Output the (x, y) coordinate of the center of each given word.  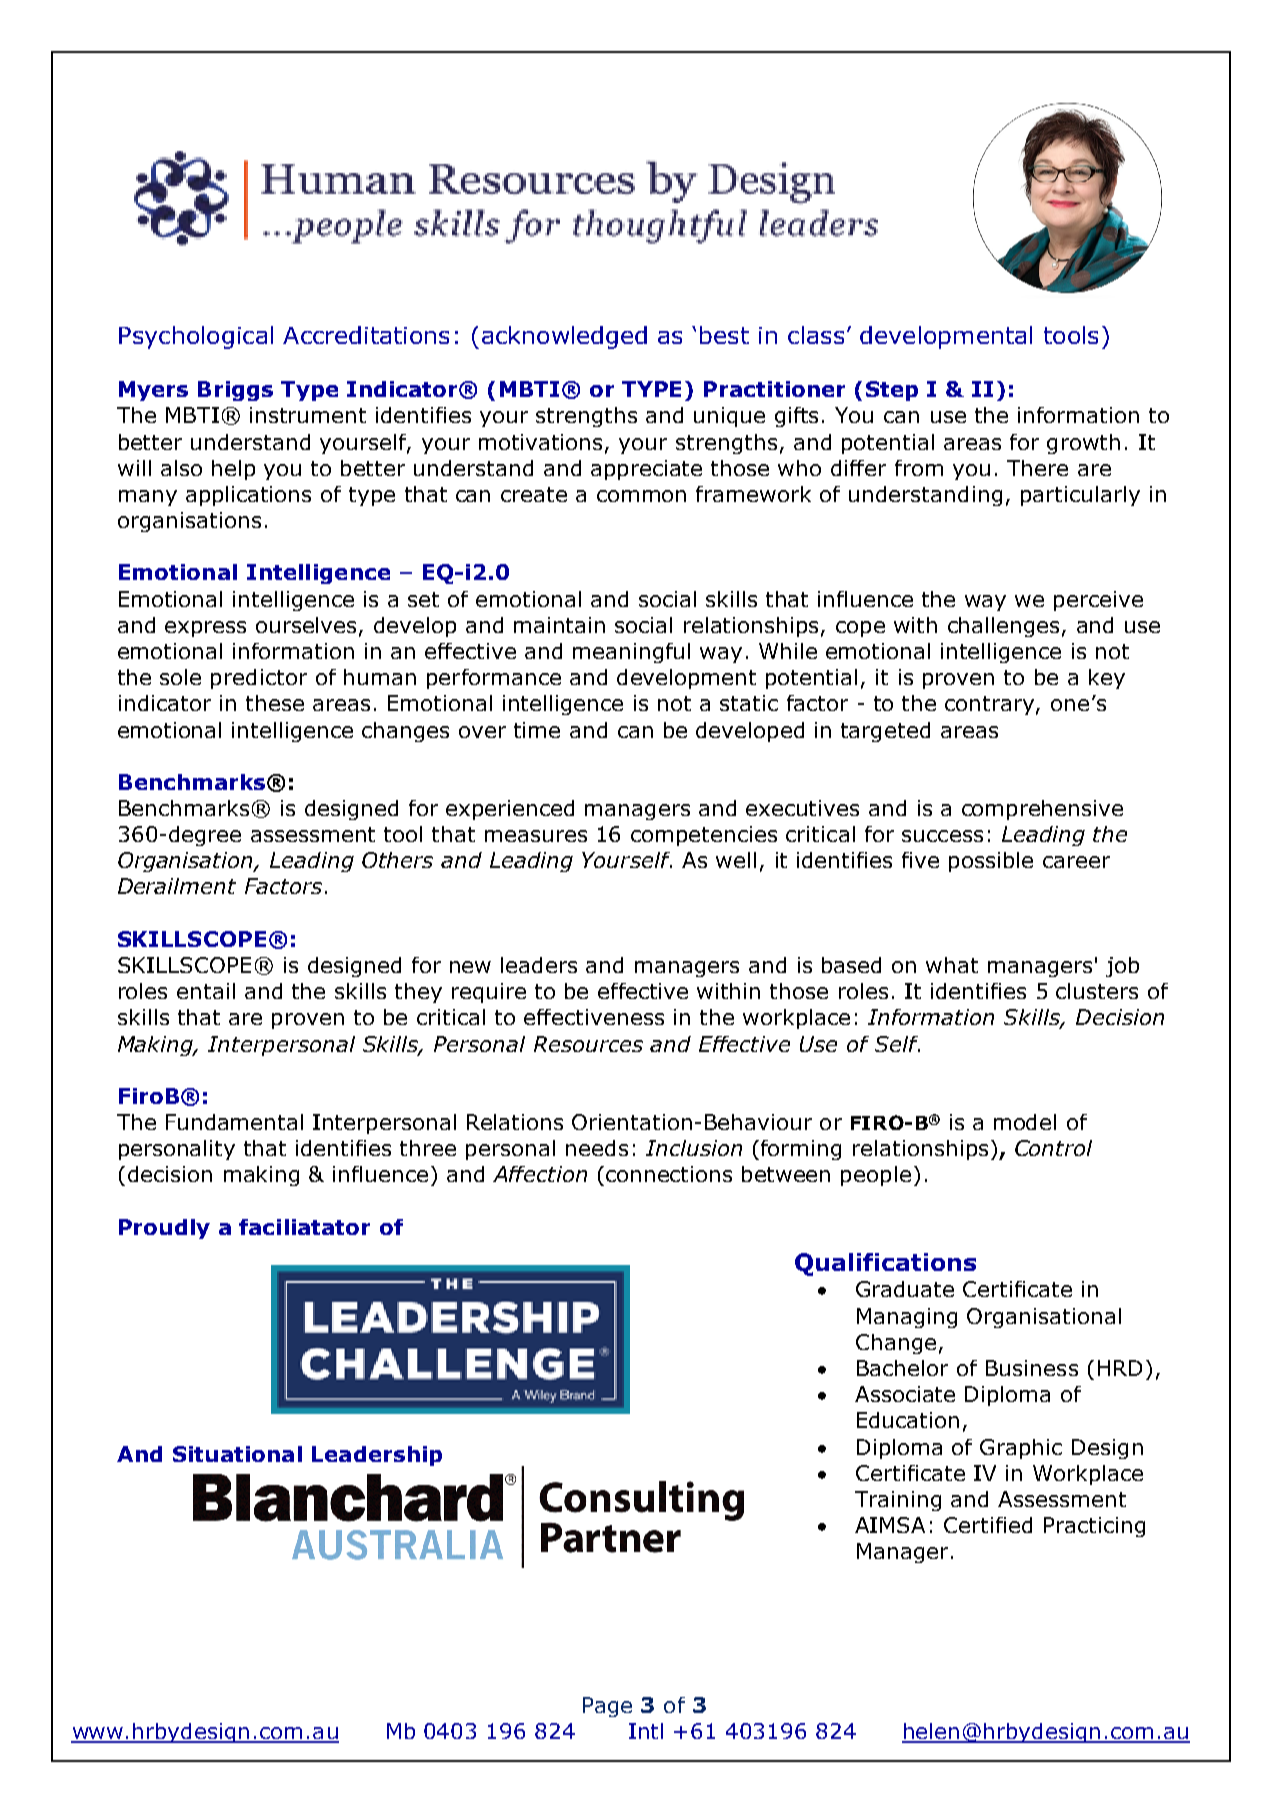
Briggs (235, 391)
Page (607, 1707)
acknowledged (564, 337)
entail (206, 991)
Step (892, 391)
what (952, 965)
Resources (588, 1044)
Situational (237, 1454)
